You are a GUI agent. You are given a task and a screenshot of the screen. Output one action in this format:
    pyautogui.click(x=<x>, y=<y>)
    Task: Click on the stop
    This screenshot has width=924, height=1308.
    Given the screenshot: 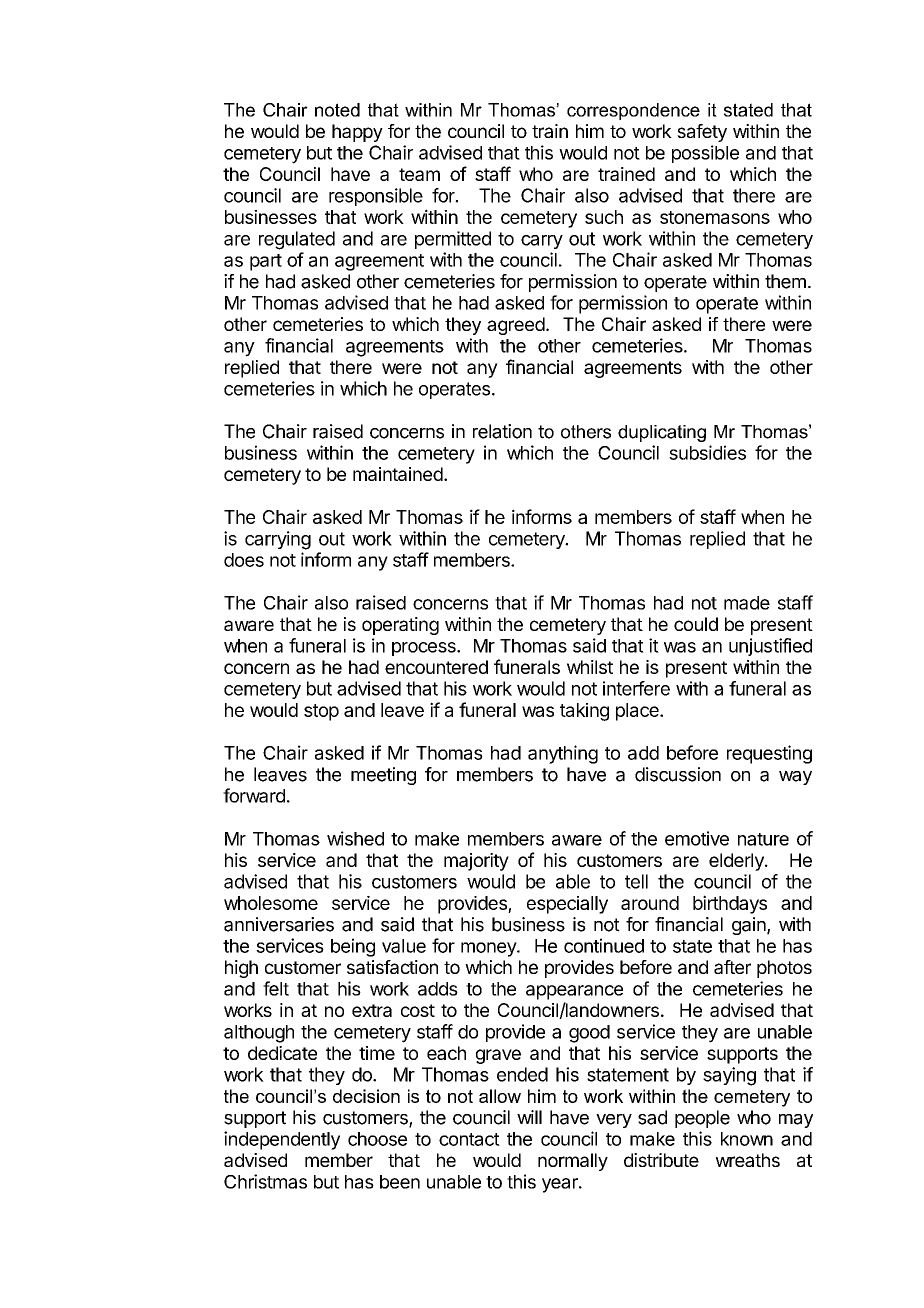 What is the action you would take?
    pyautogui.click(x=321, y=712)
